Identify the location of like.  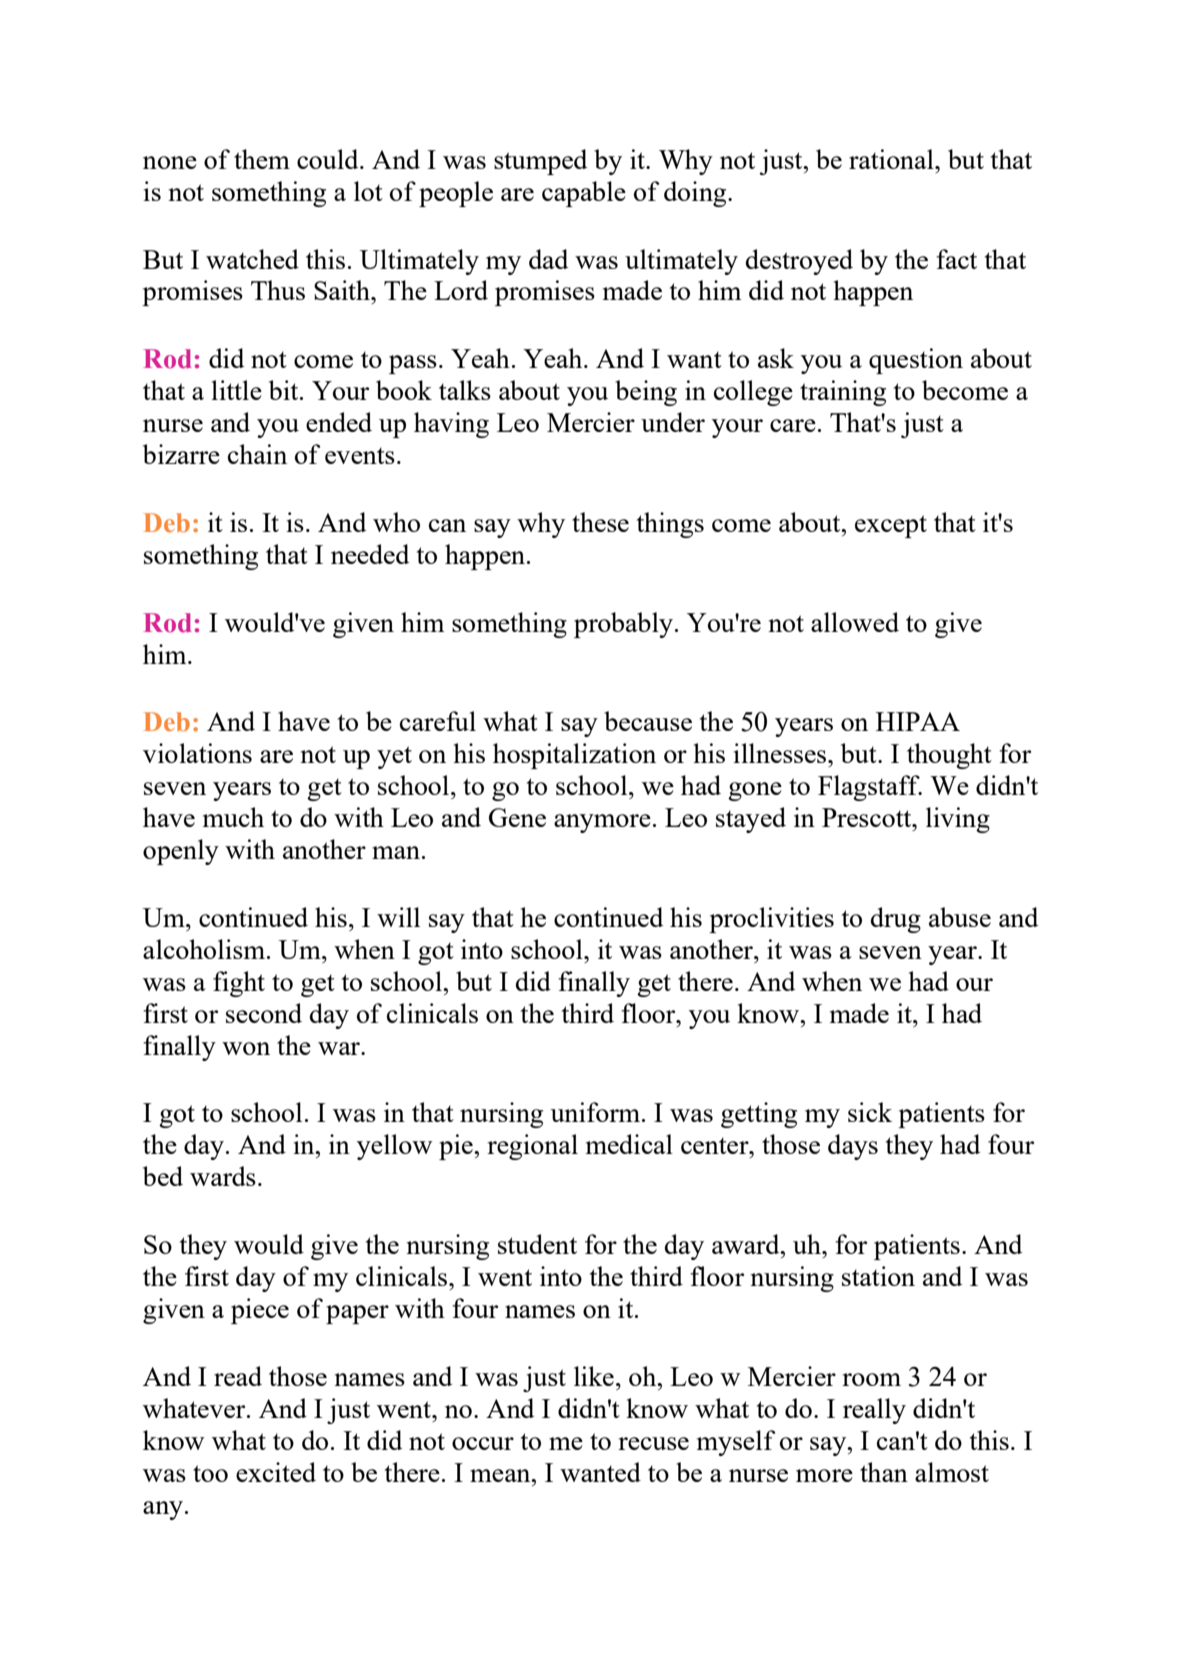
(594, 1376).
